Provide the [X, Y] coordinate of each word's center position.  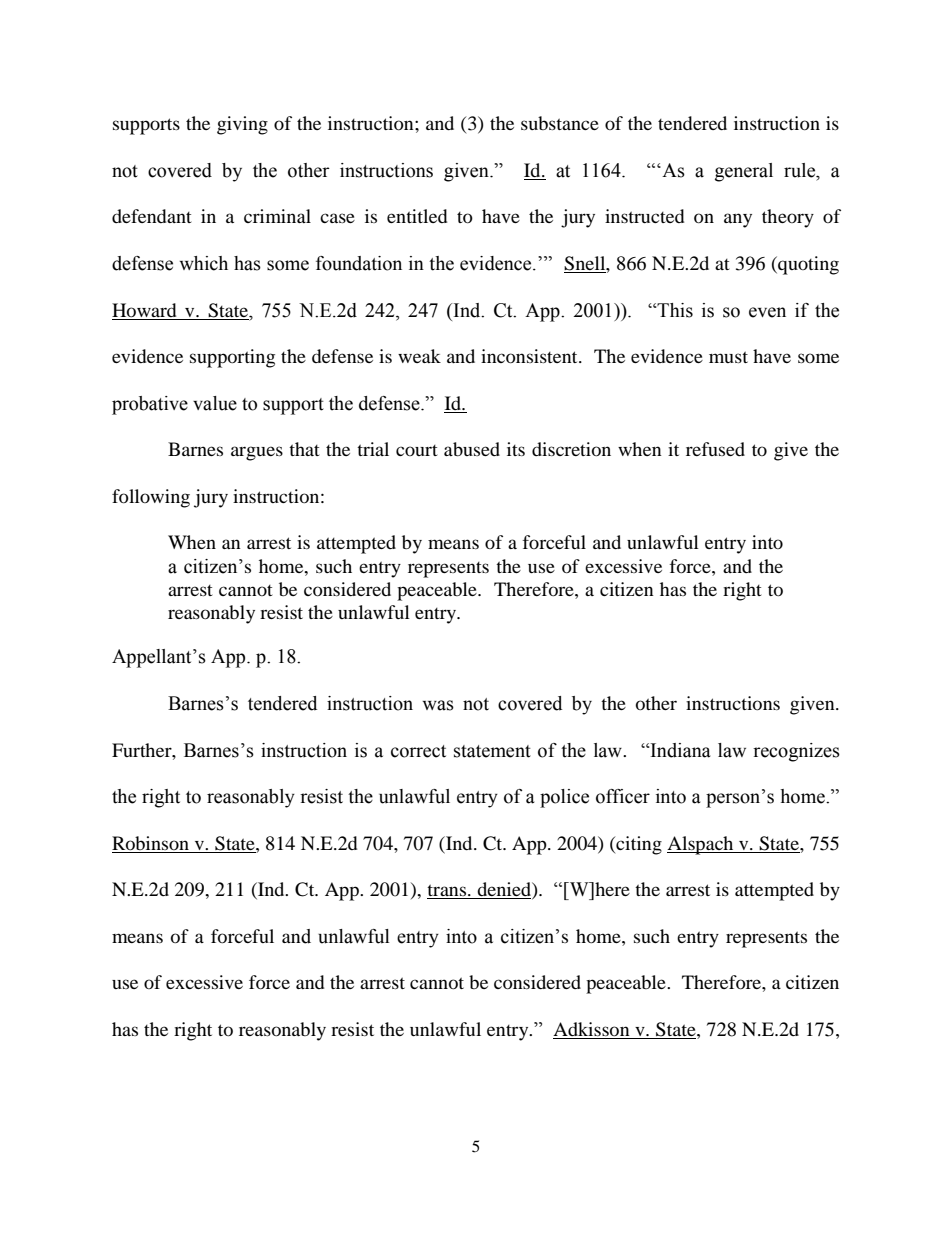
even [767, 312]
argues [257, 453]
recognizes [796, 752]
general [744, 172]
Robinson [150, 843]
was [438, 705]
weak [419, 356]
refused [715, 449]
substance [560, 123]
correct [418, 751]
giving [242, 125]
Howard [144, 310]
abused [472, 449]
